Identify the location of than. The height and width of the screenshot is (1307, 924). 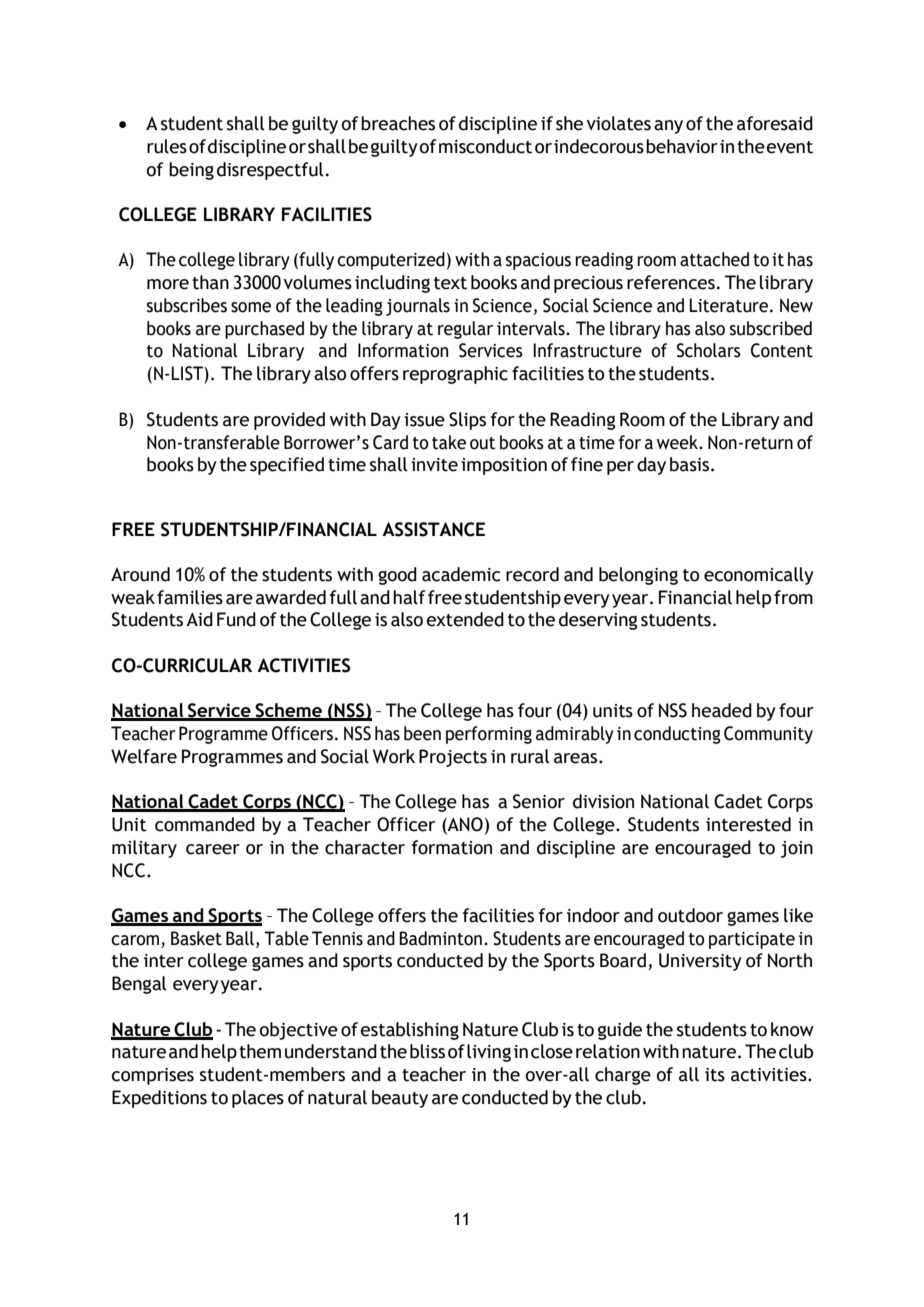
(210, 282).
